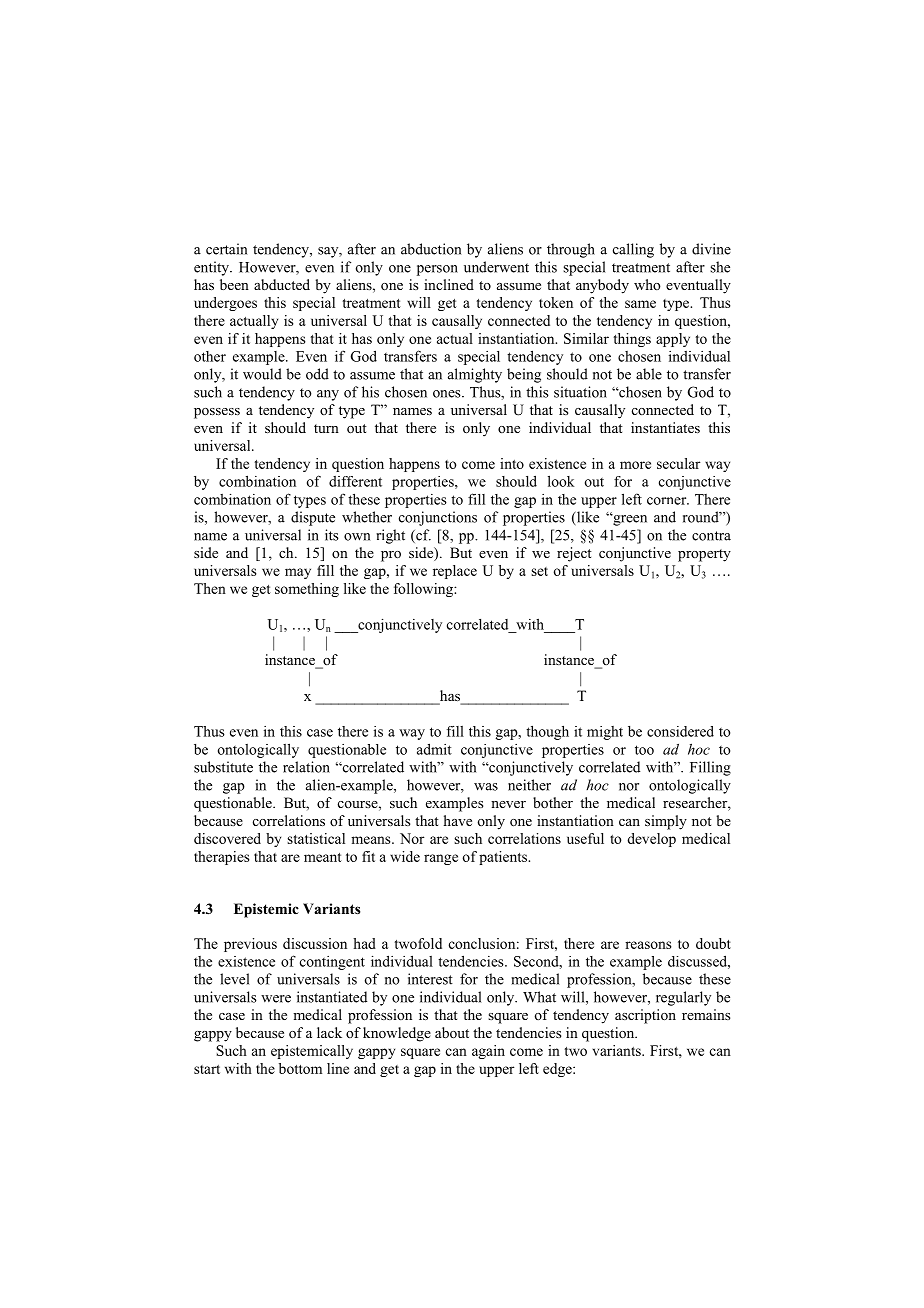 The width and height of the page is (924, 1308). Describe the element at coordinates (437, 270) in the page. I see `person` at that location.
